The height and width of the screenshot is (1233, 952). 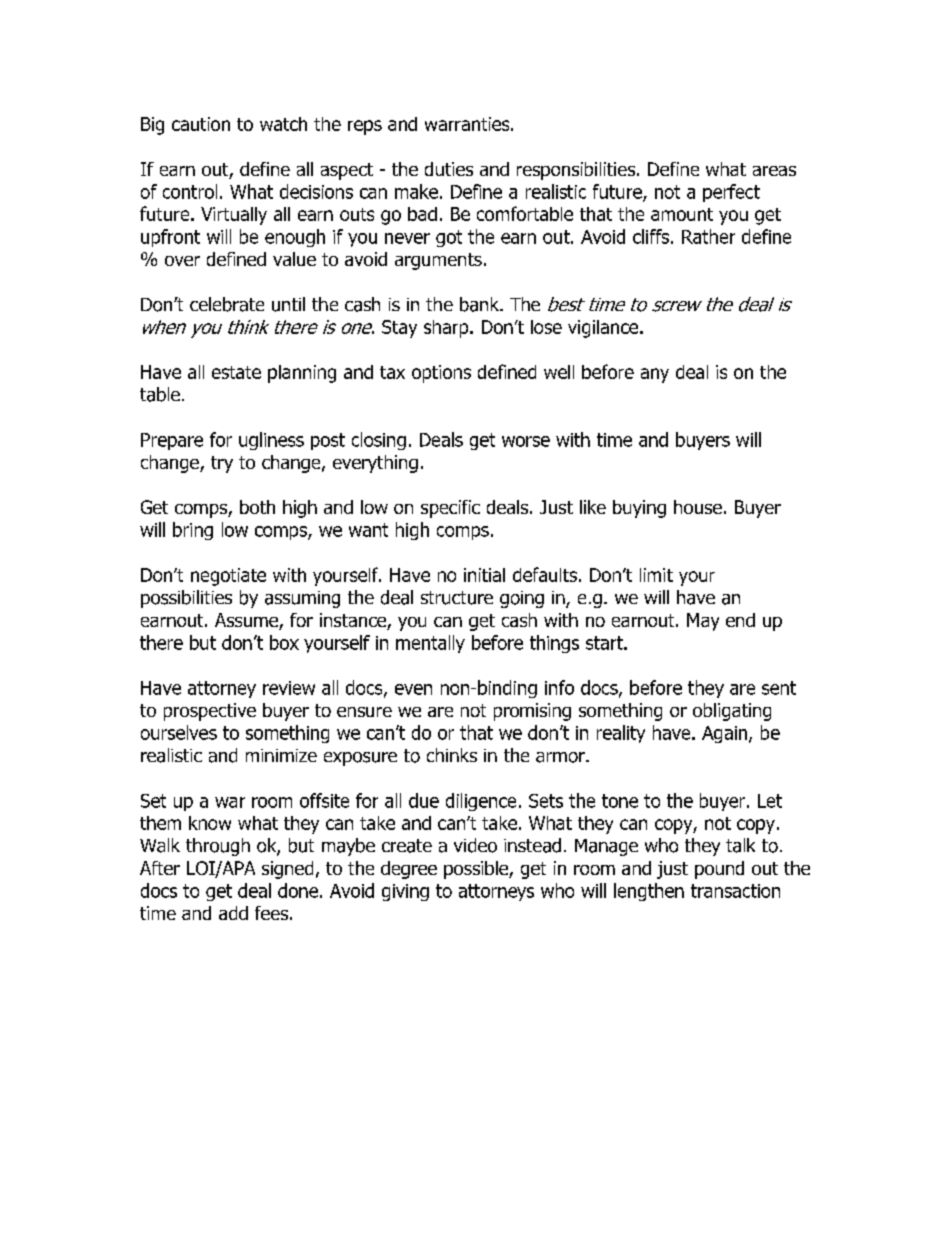 What do you see at coordinates (201, 124) in the screenshot?
I see `caution` at bounding box center [201, 124].
